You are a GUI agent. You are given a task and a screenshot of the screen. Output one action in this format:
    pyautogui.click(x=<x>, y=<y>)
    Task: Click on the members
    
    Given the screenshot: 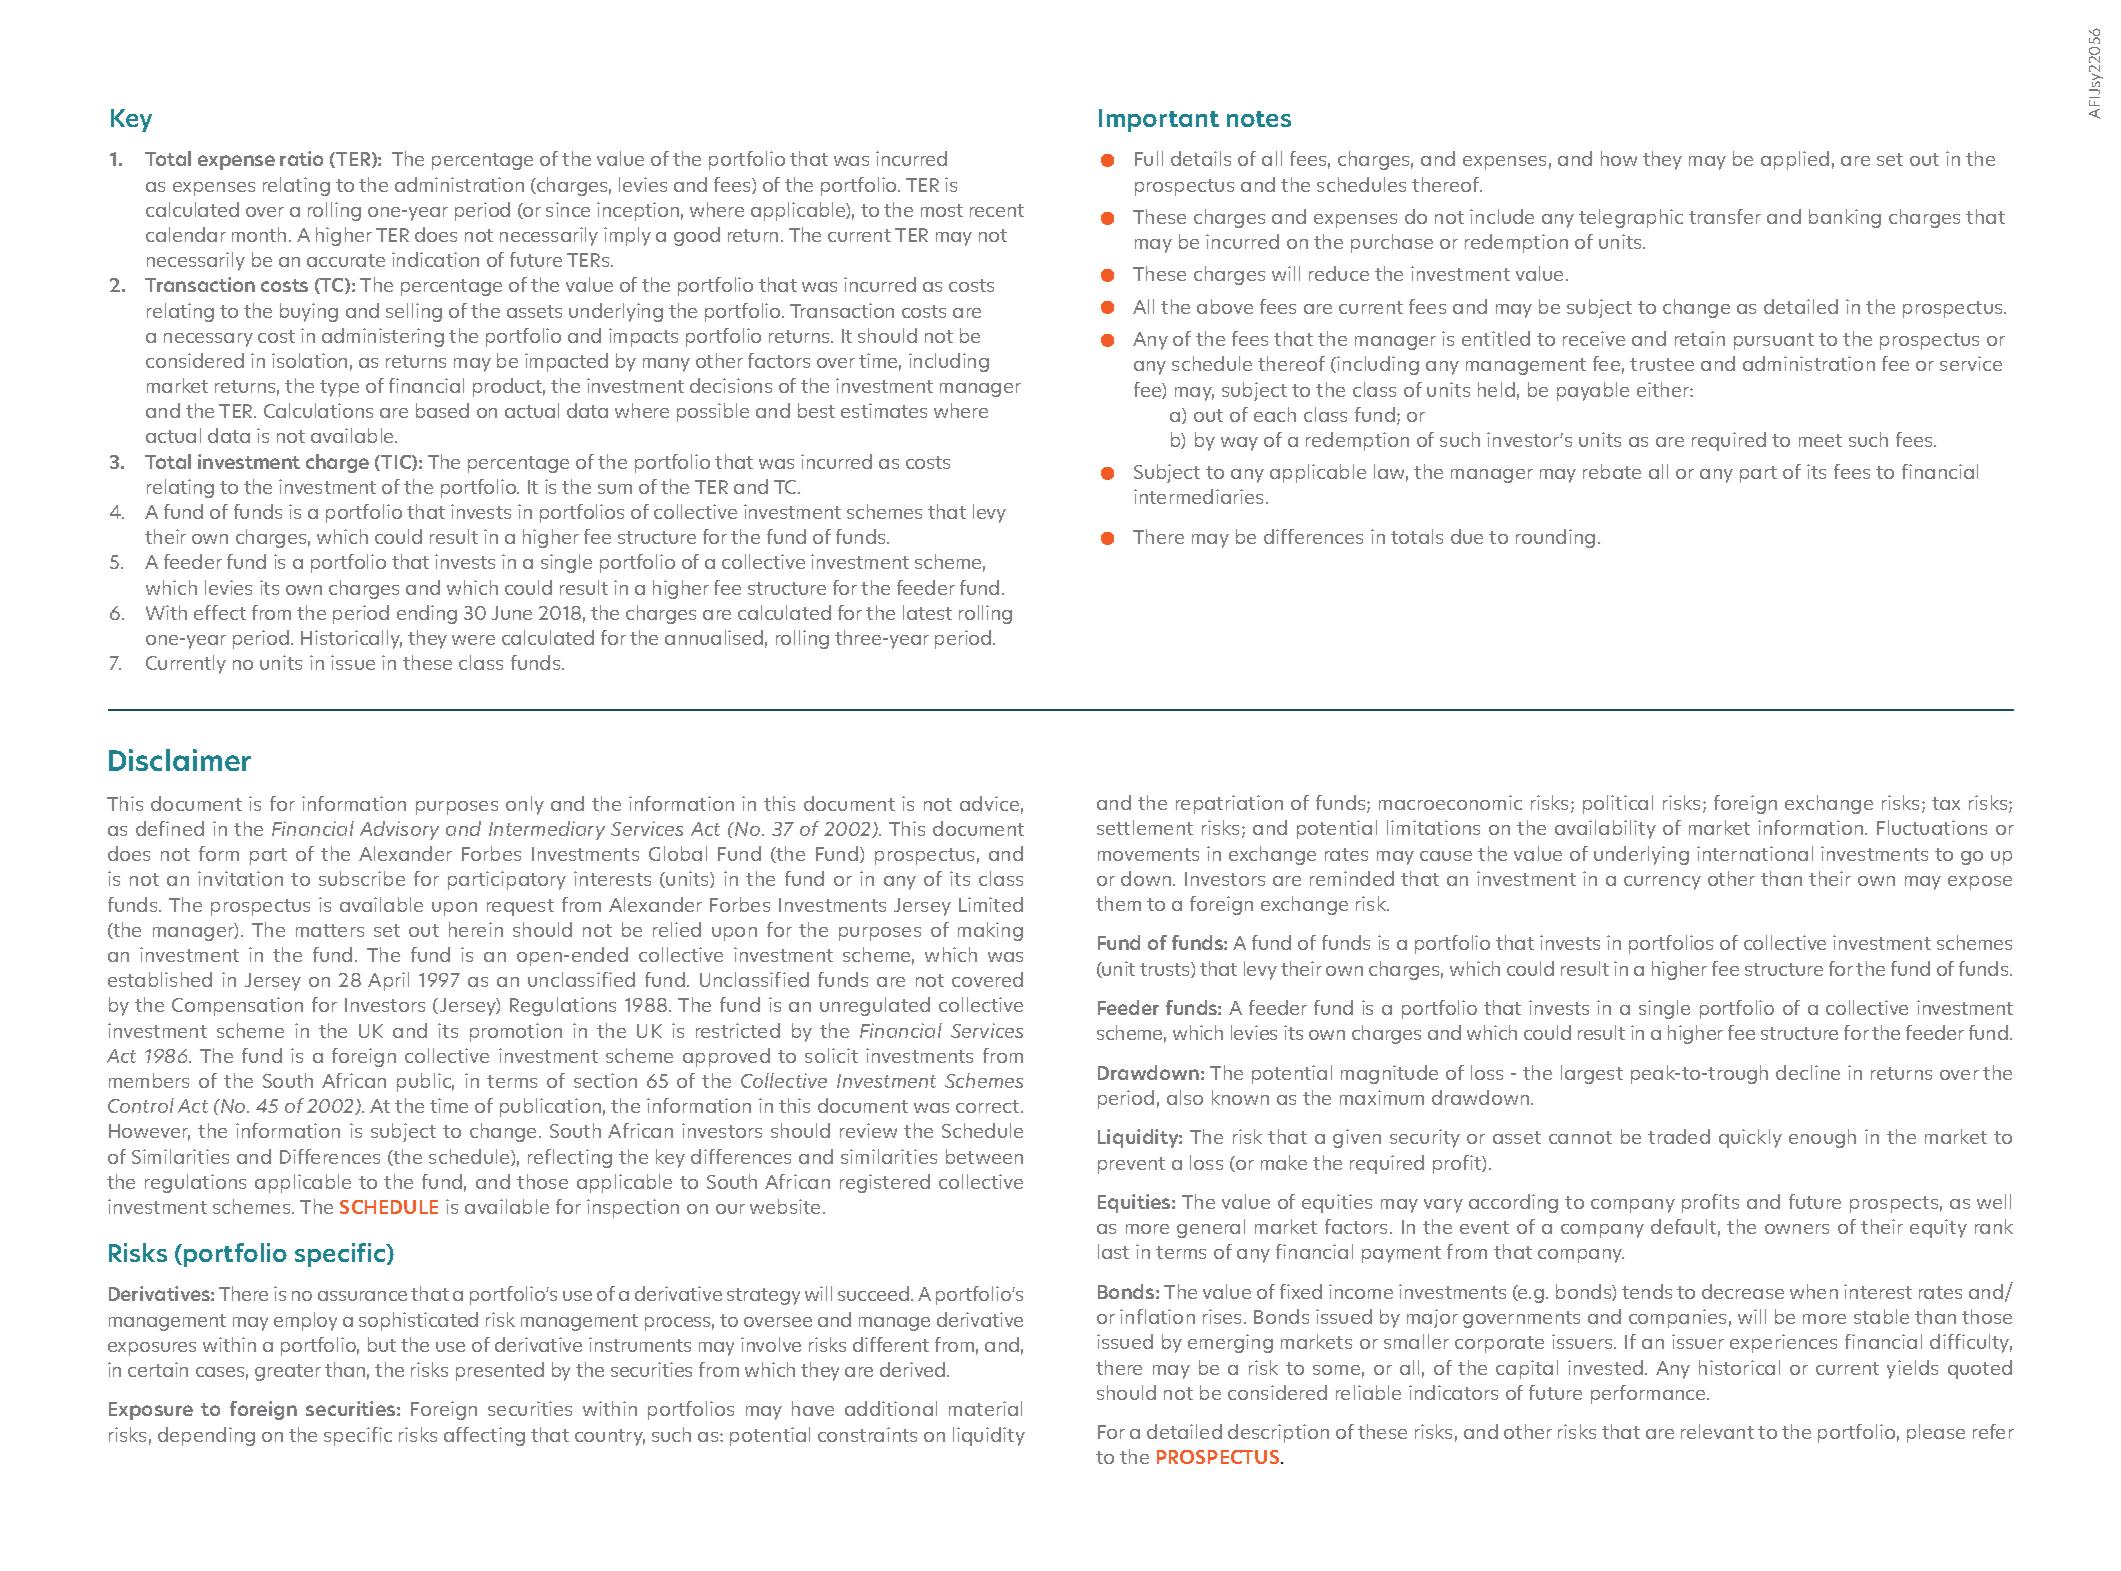 What is the action you would take?
    pyautogui.click(x=149, y=1080)
